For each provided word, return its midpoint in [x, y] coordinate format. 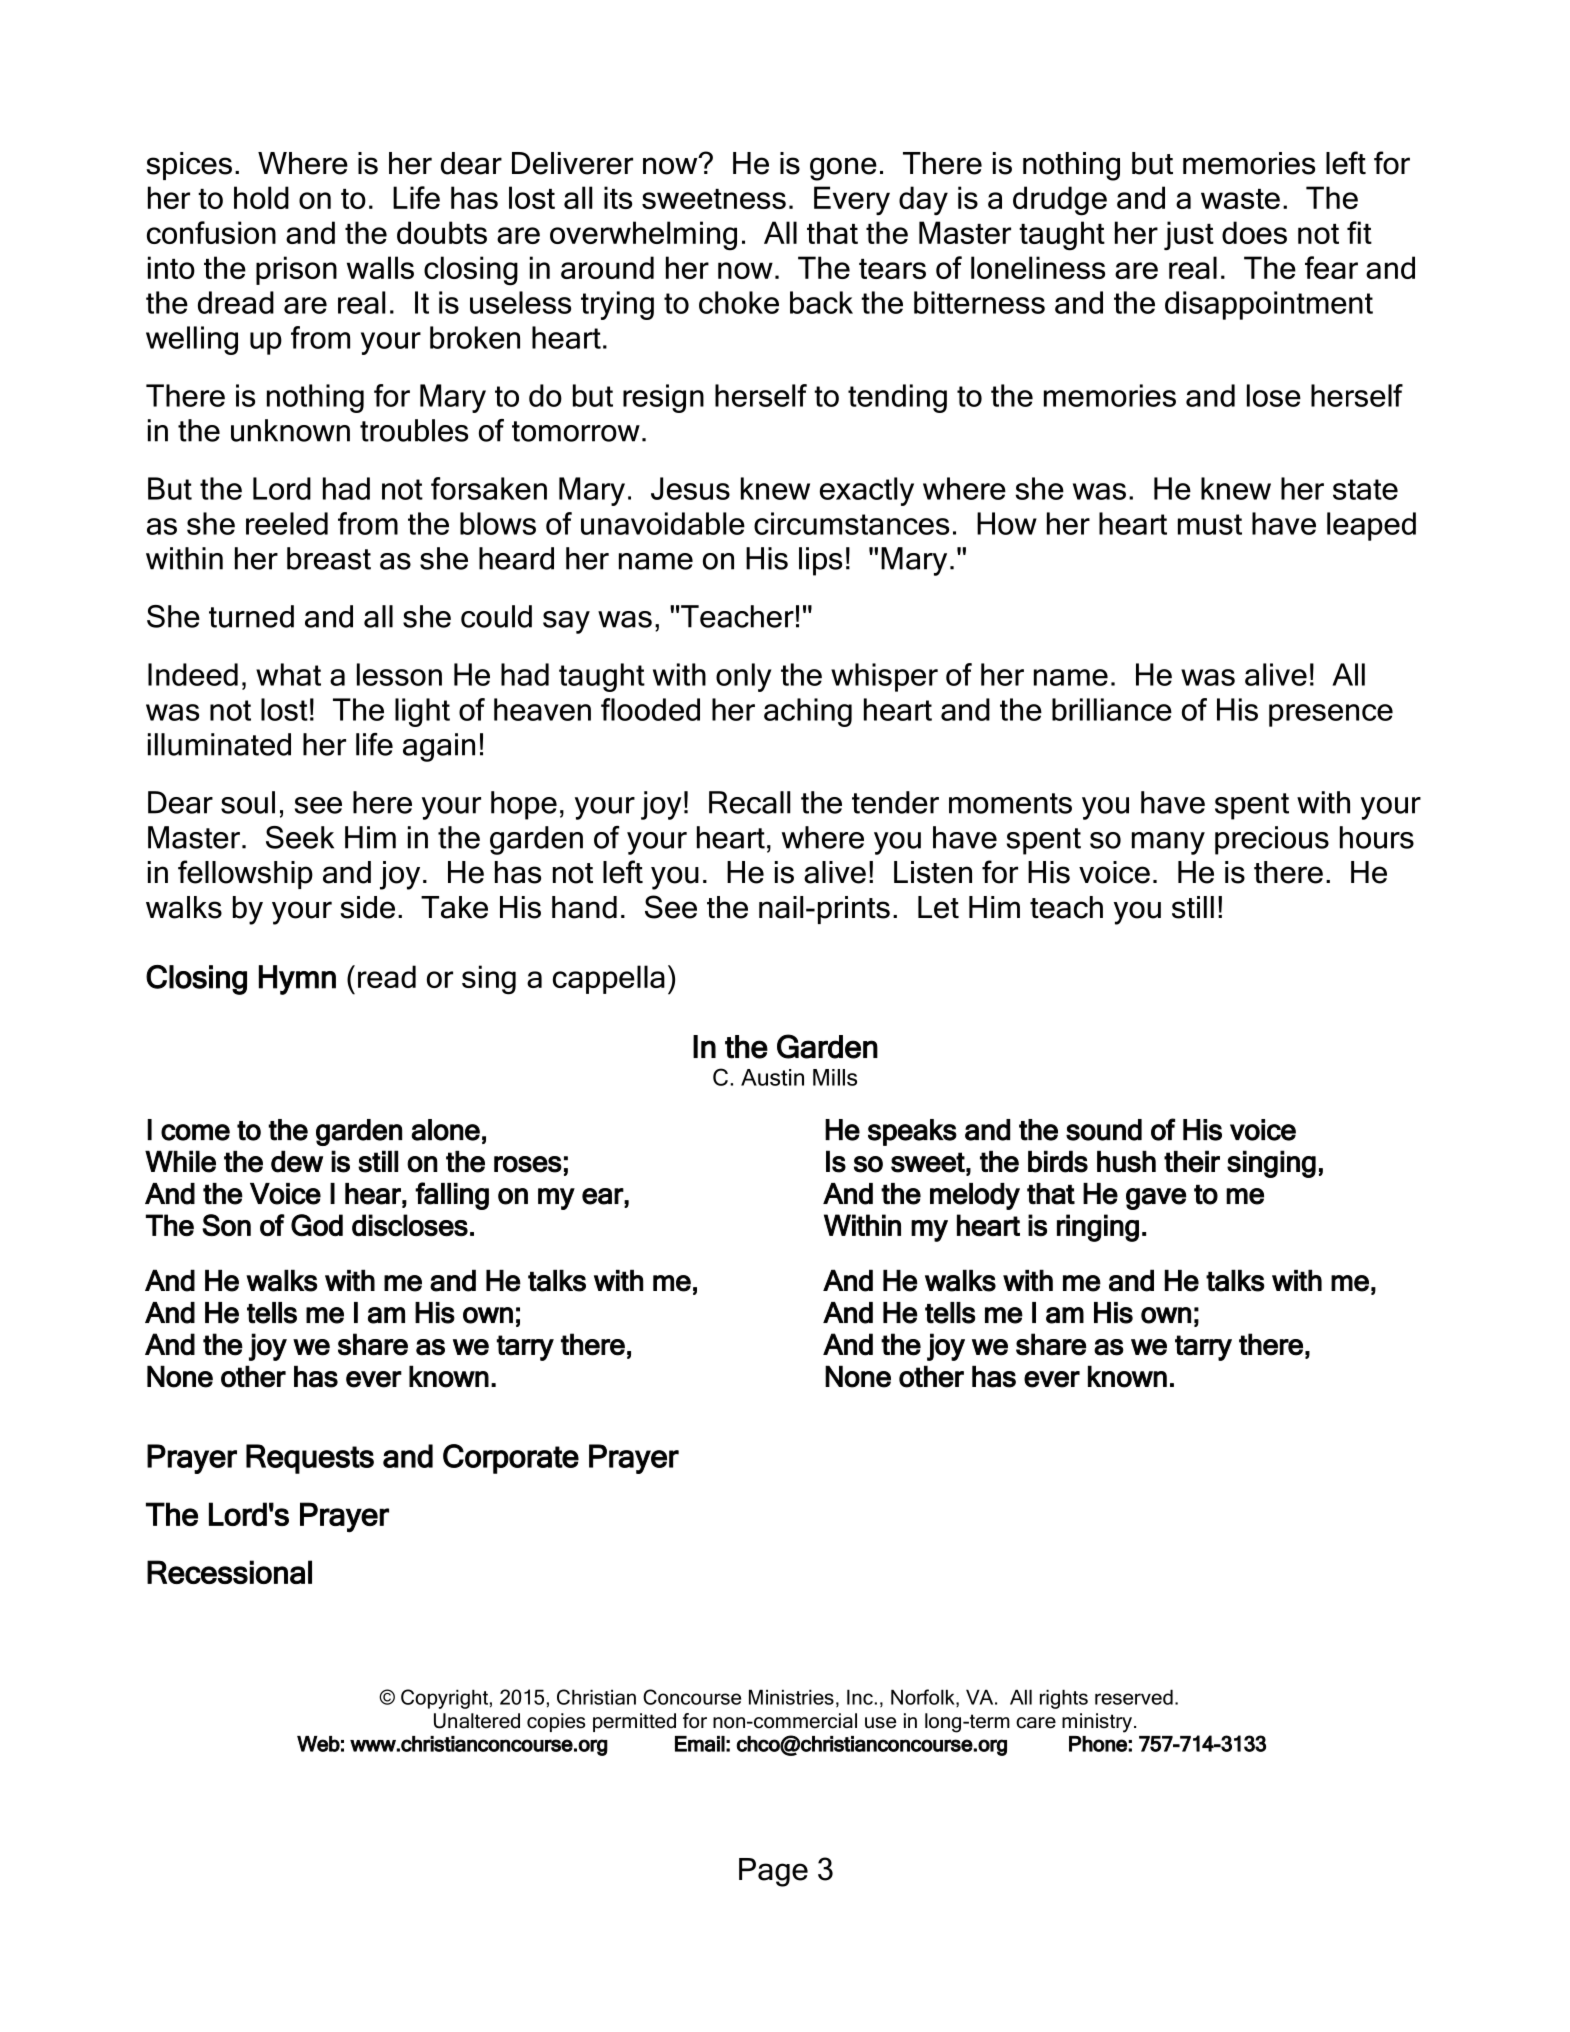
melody [975, 1196]
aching [808, 712]
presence [1331, 715]
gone [843, 169]
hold [261, 197]
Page [773, 1872]
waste [1240, 199]
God [317, 1225]
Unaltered [477, 1721]
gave [1156, 1199]
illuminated [219, 744]
